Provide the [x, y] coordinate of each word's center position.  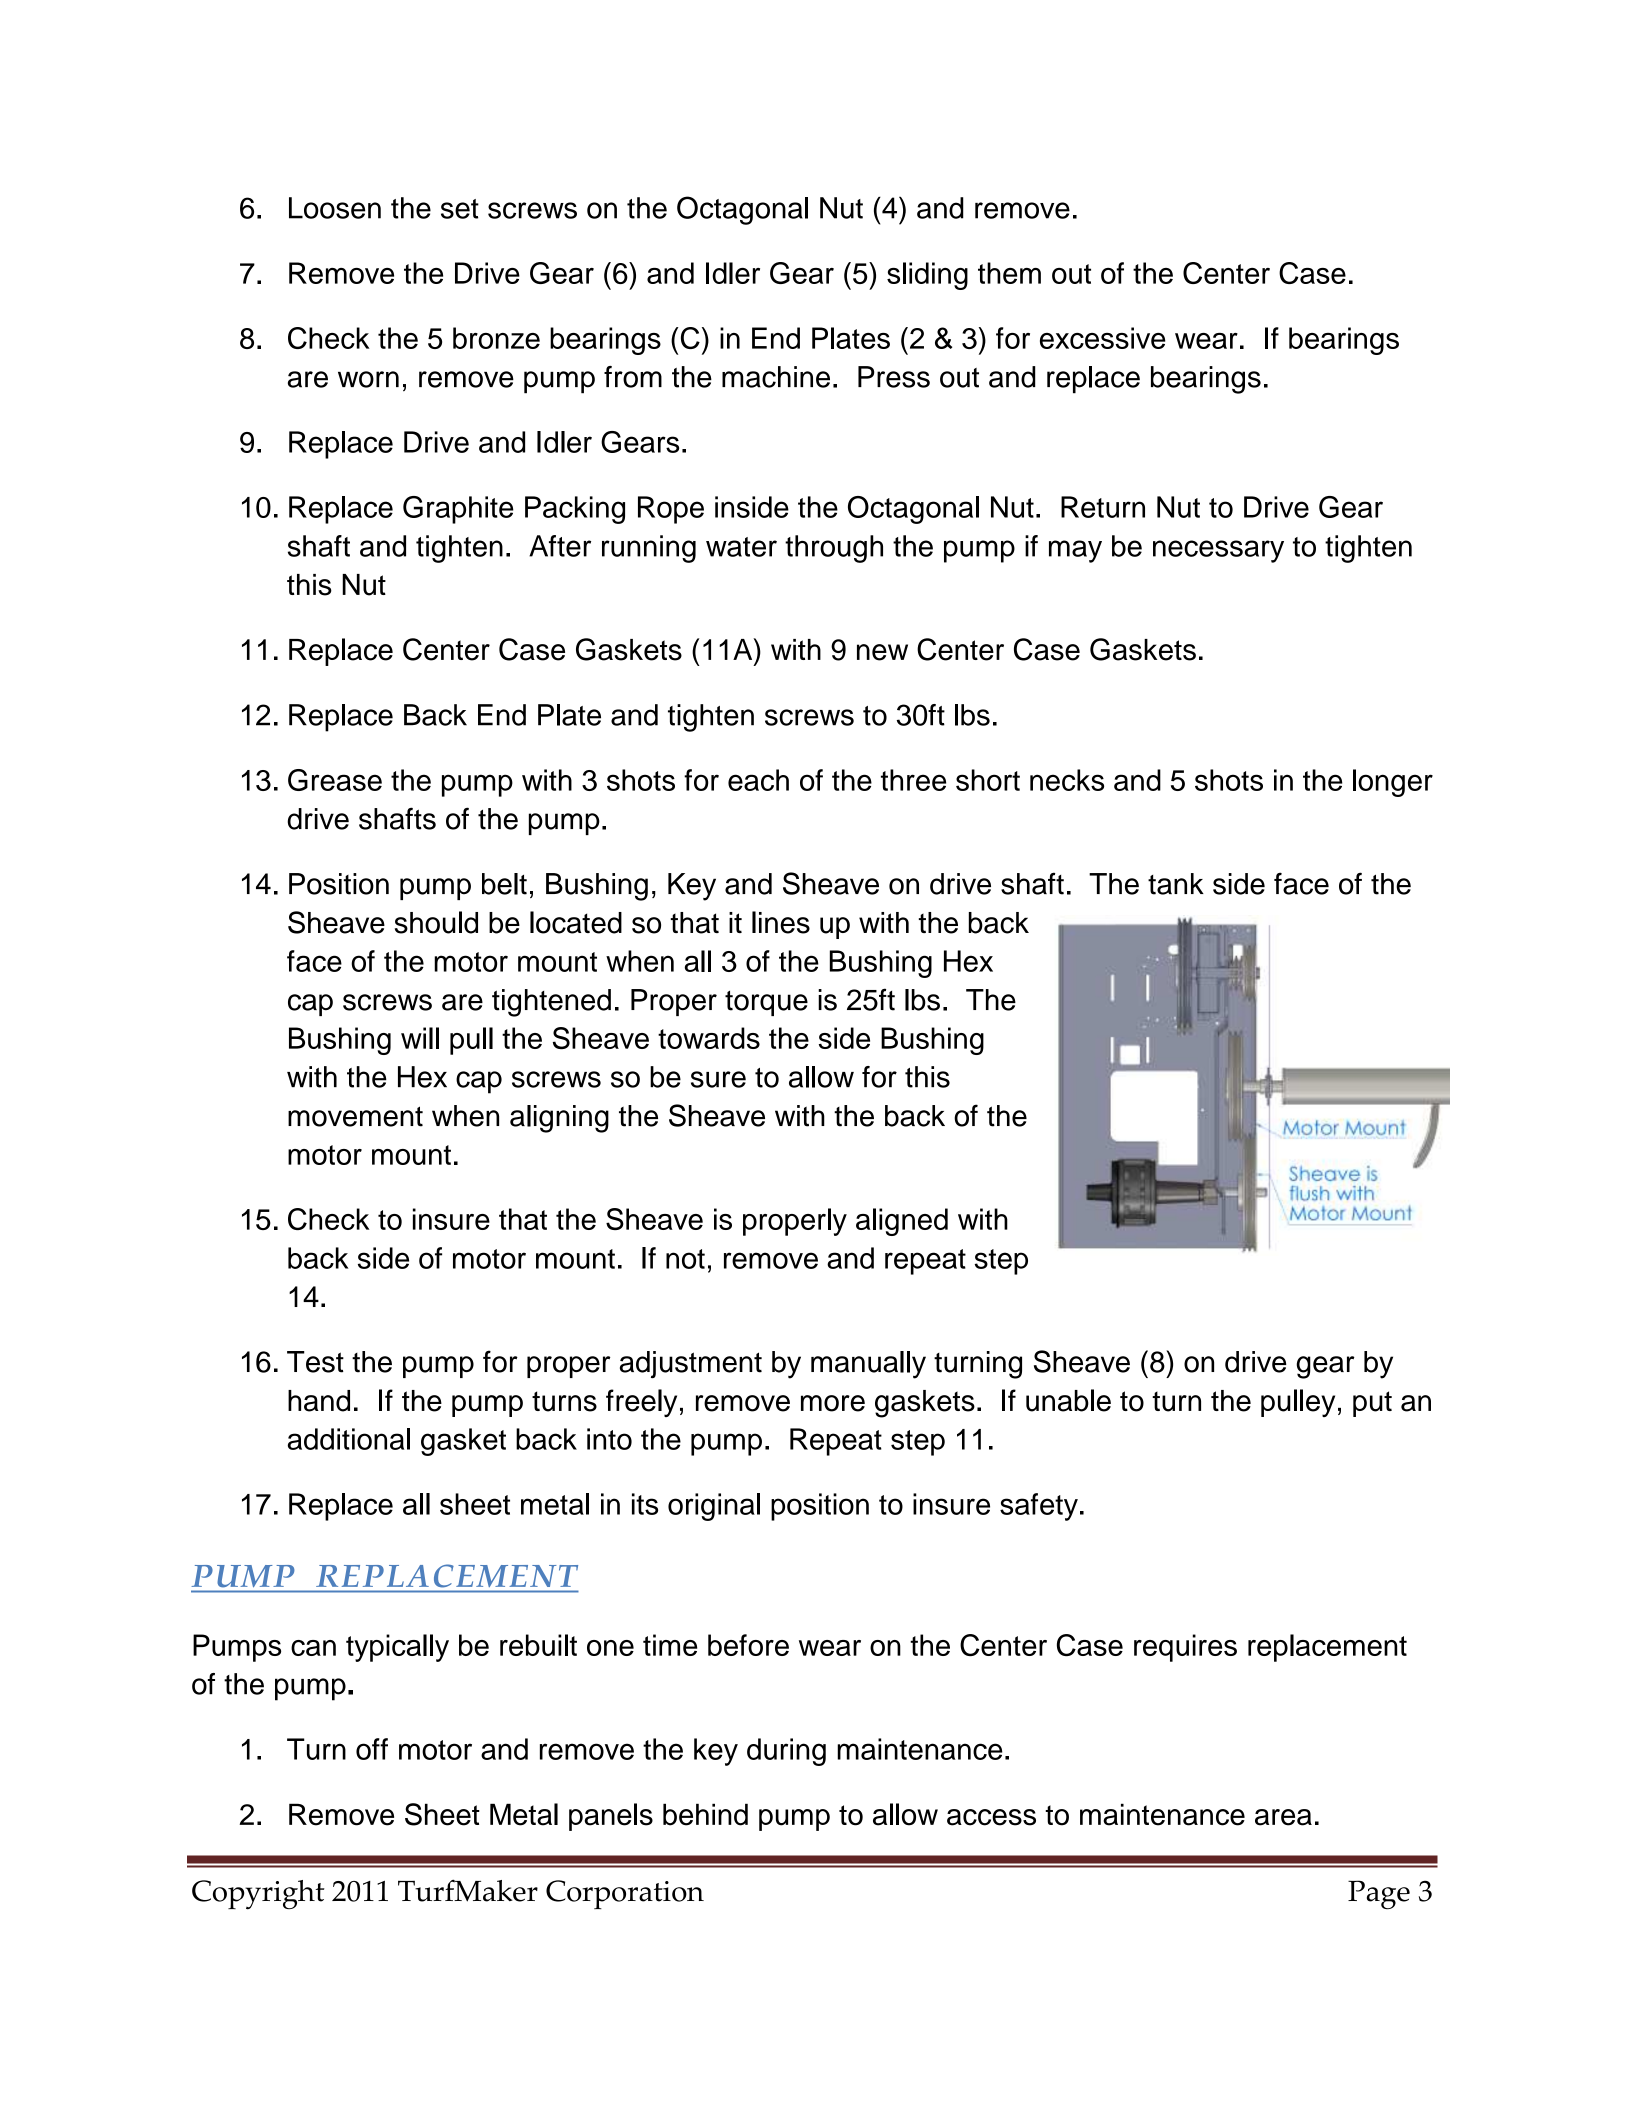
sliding [927, 276]
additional [349, 1439]
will [420, 1038]
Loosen [335, 208]
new [882, 652]
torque [766, 1003]
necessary [1218, 551]
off [372, 1749]
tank [1176, 884]
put [1372, 1404]
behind [705, 1814]
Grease [335, 780]
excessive [1103, 338]
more [833, 1403]
